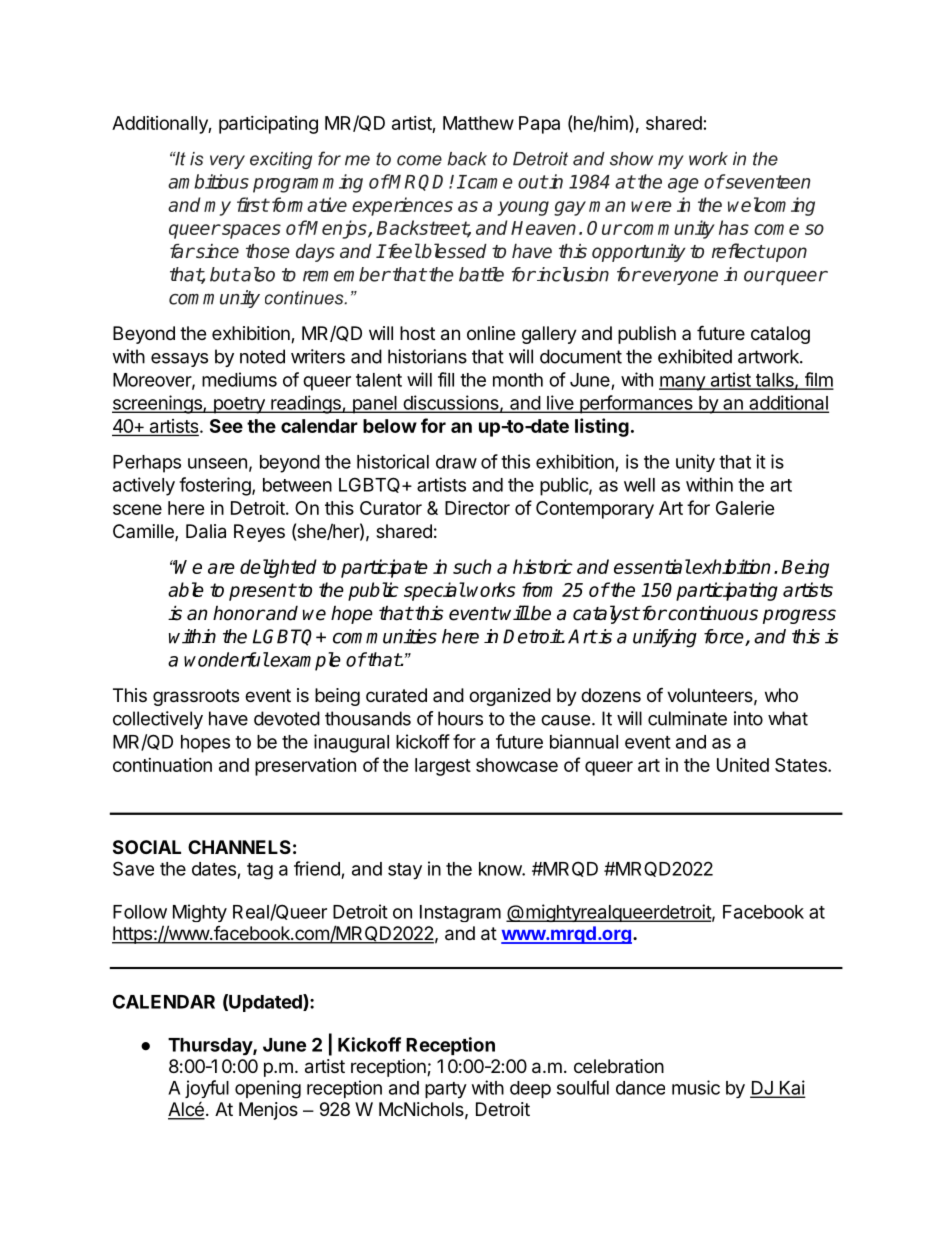 This screenshot has height=1233, width=952. Describe the element at coordinates (434, 591) in the screenshot. I see `special` at that location.
